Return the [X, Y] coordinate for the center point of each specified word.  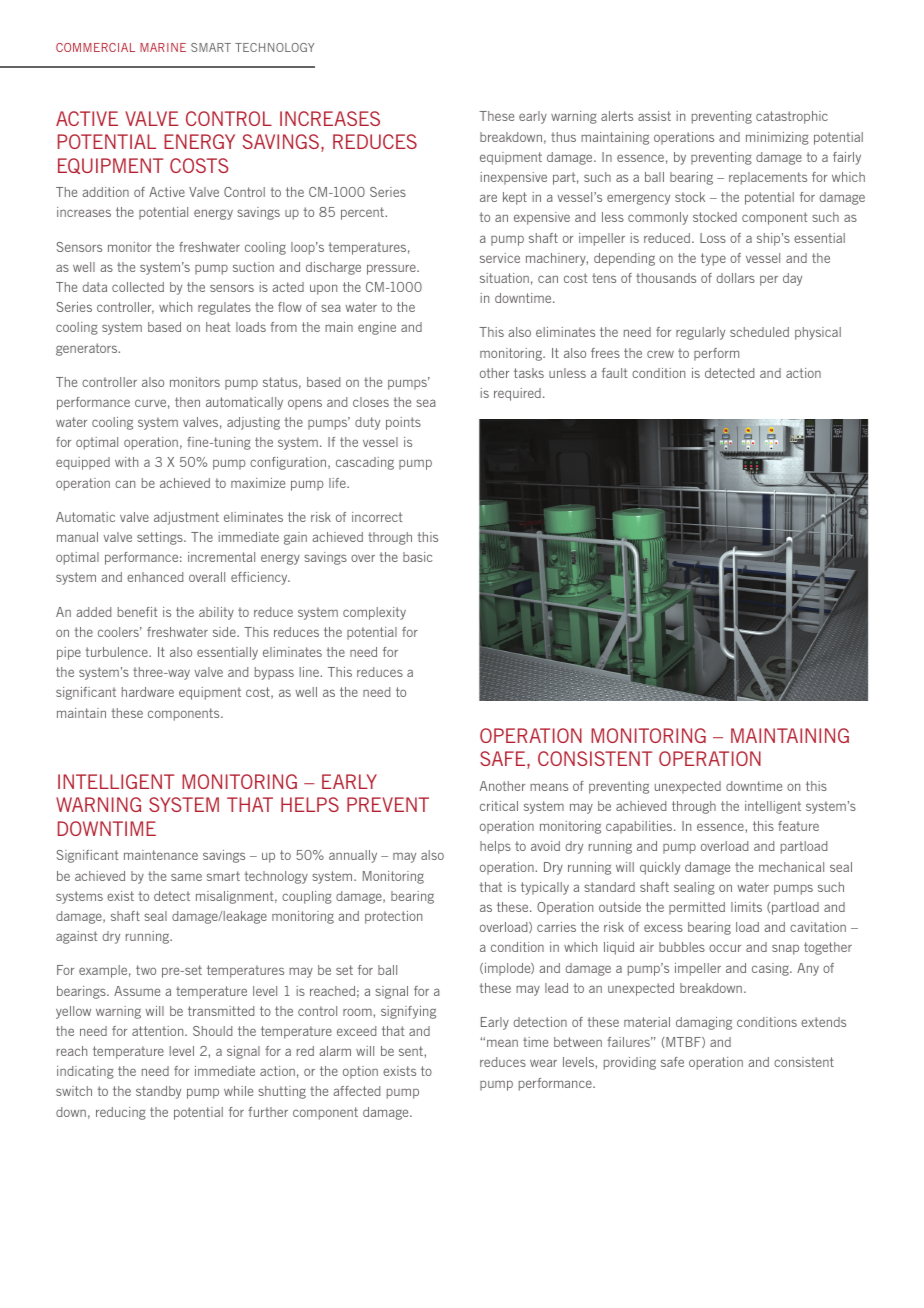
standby [158, 1092]
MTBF [684, 1042]
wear [543, 1063]
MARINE [163, 47]
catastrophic [792, 117]
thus [563, 137]
